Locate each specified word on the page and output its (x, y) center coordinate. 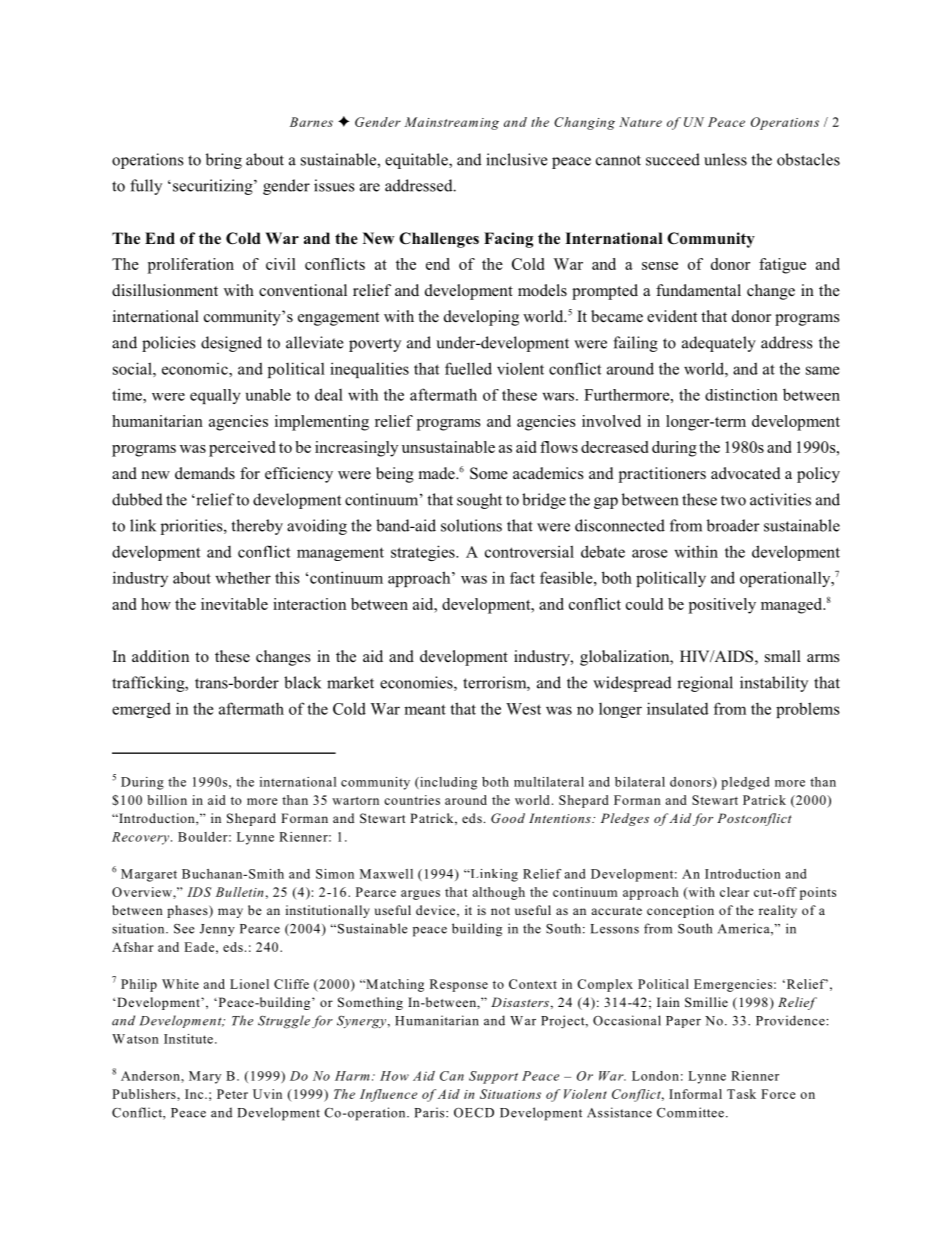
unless (725, 159)
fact (522, 578)
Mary (205, 1077)
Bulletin (239, 892)
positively (722, 606)
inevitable (234, 604)
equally (215, 396)
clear (734, 892)
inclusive (516, 159)
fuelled (468, 368)
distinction (741, 395)
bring (224, 161)
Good (508, 818)
